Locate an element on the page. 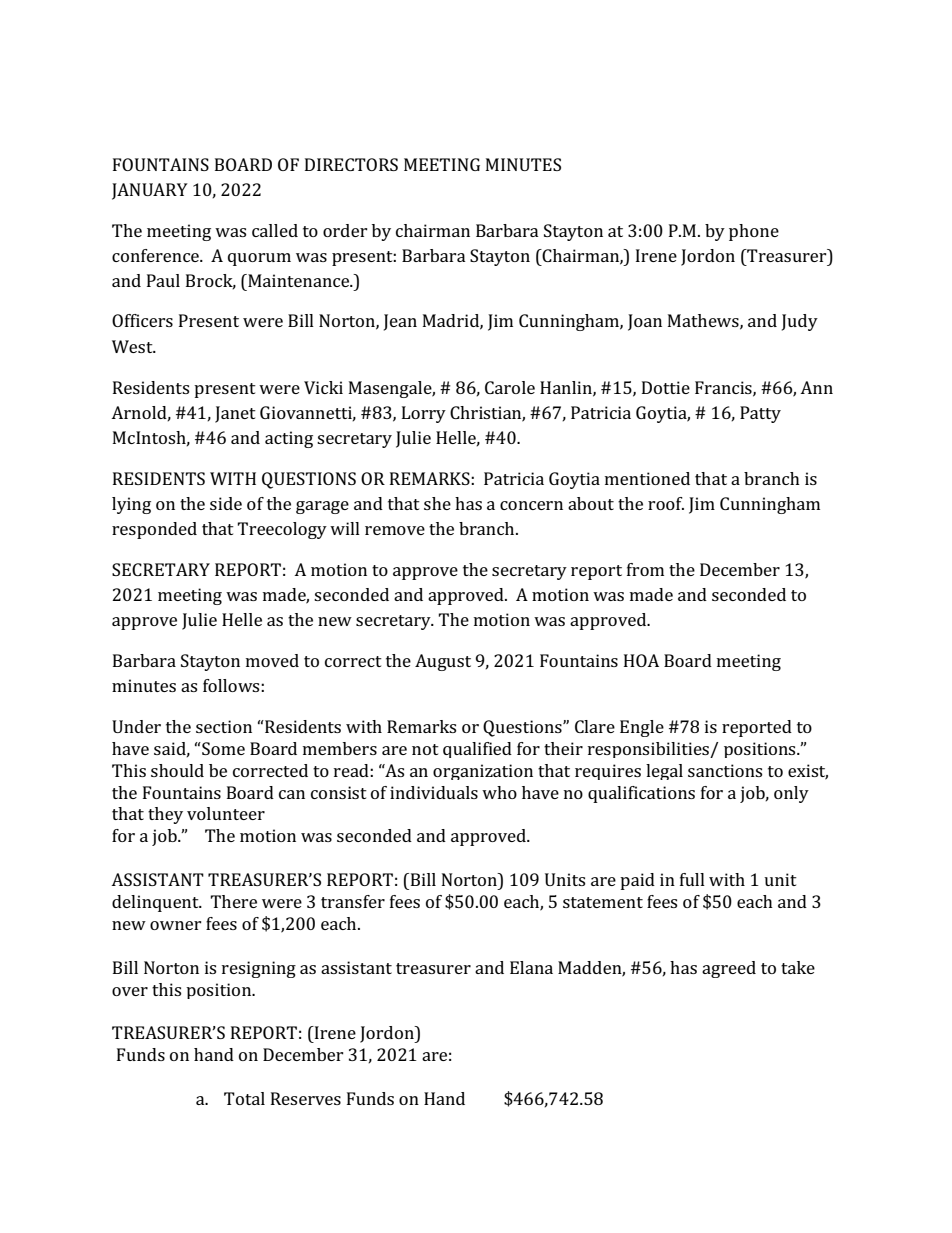 The image size is (952, 1233). full is located at coordinates (692, 879).
